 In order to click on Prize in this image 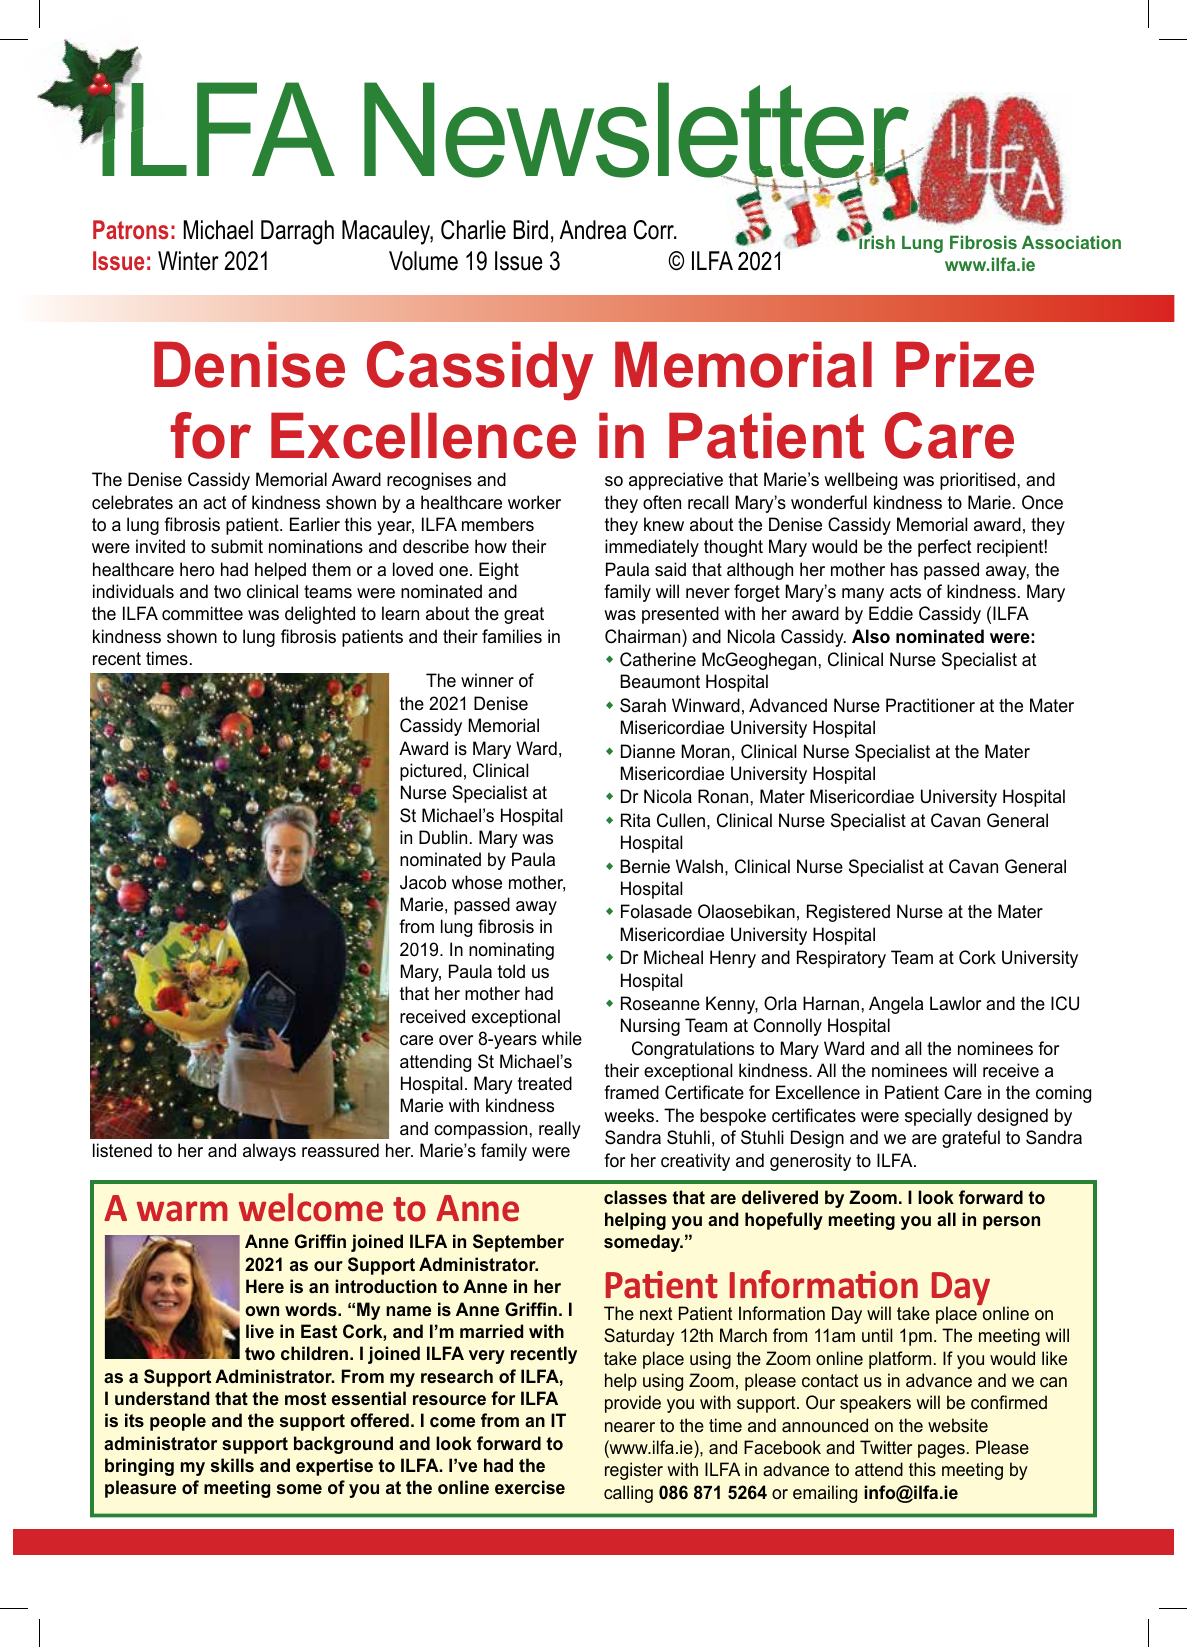, I will do `click(965, 364)`.
